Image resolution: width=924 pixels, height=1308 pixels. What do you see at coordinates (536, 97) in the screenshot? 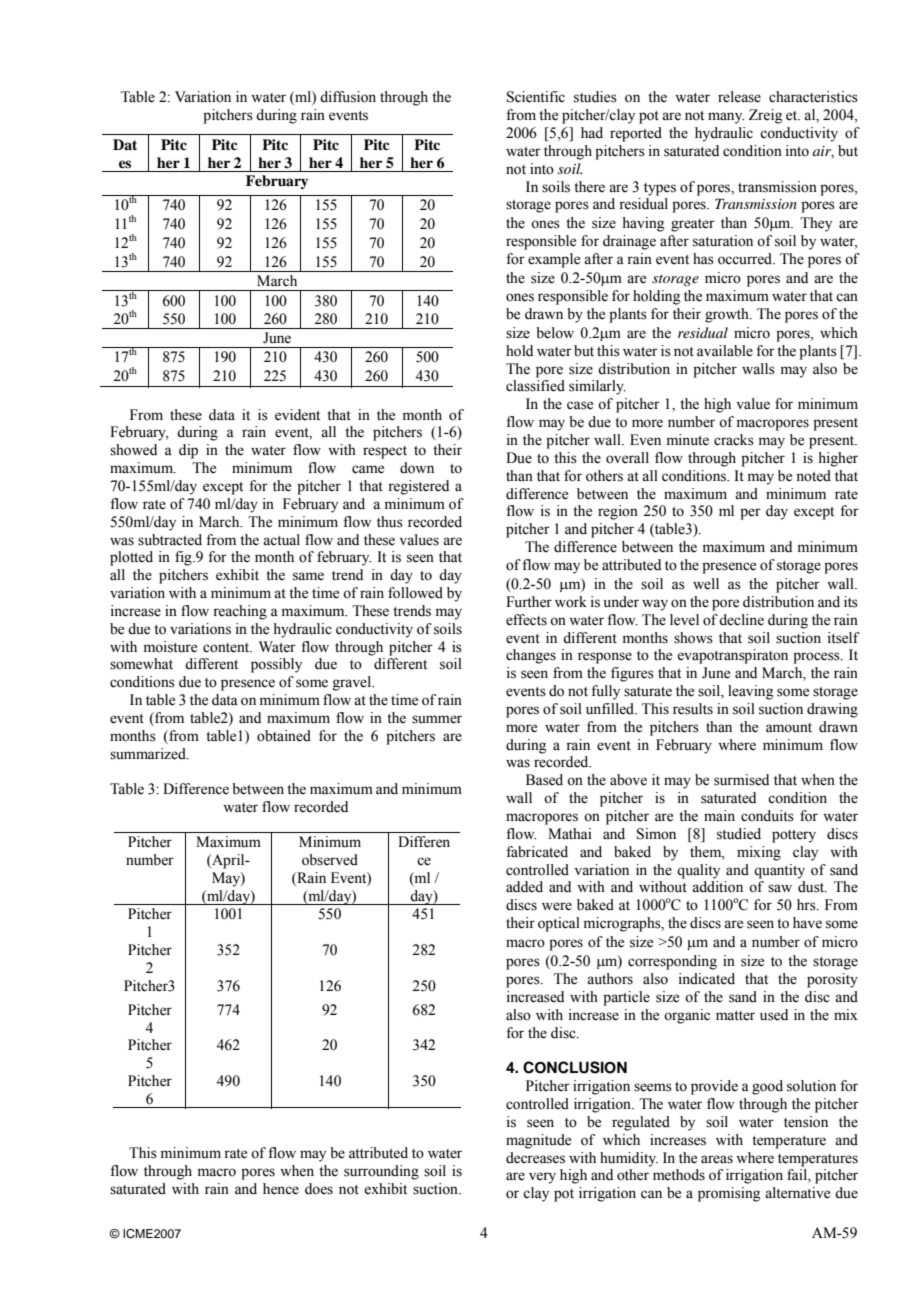
I see `Scientific` at bounding box center [536, 97].
